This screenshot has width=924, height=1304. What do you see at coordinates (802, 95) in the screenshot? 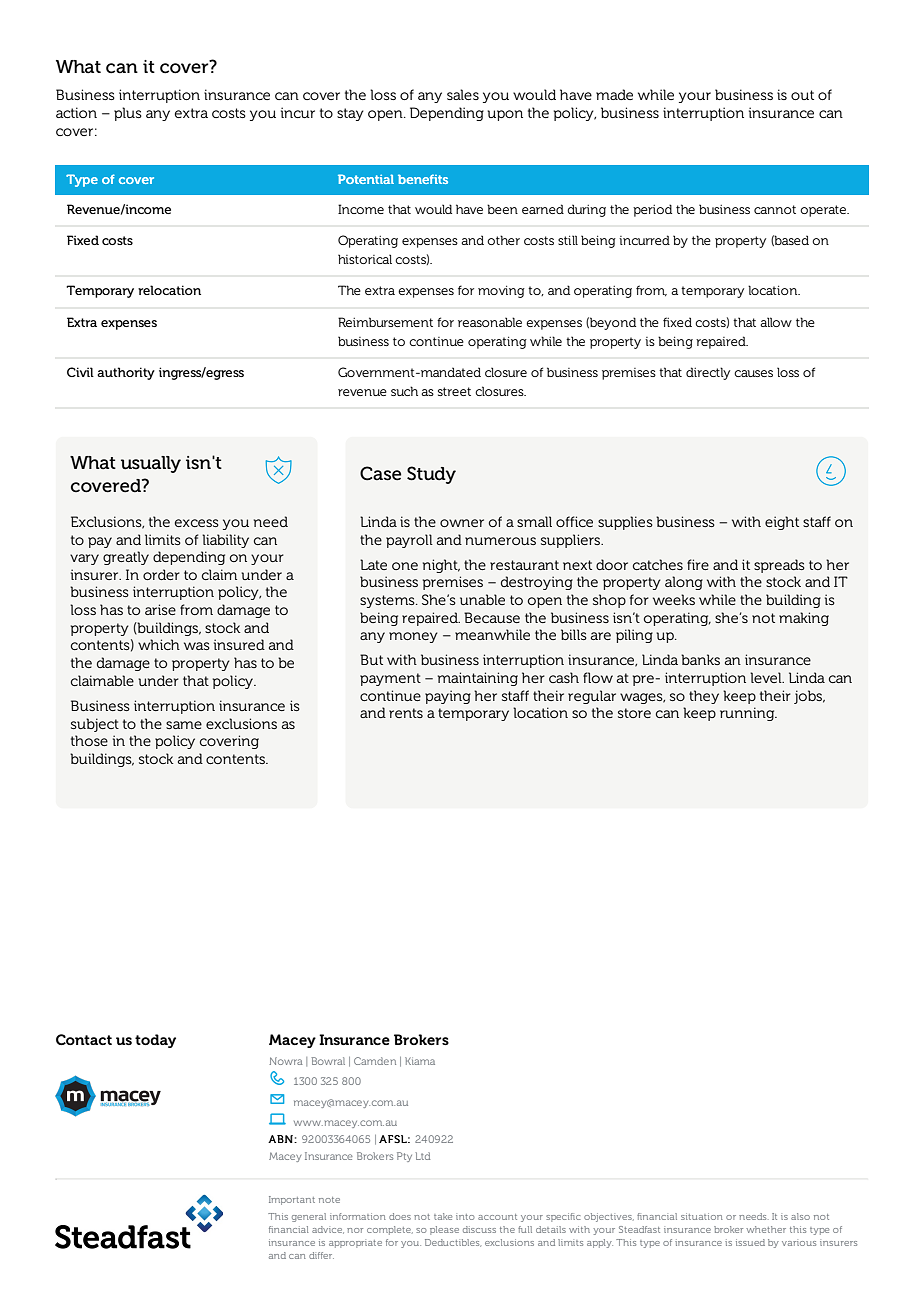
I see `out` at bounding box center [802, 95].
